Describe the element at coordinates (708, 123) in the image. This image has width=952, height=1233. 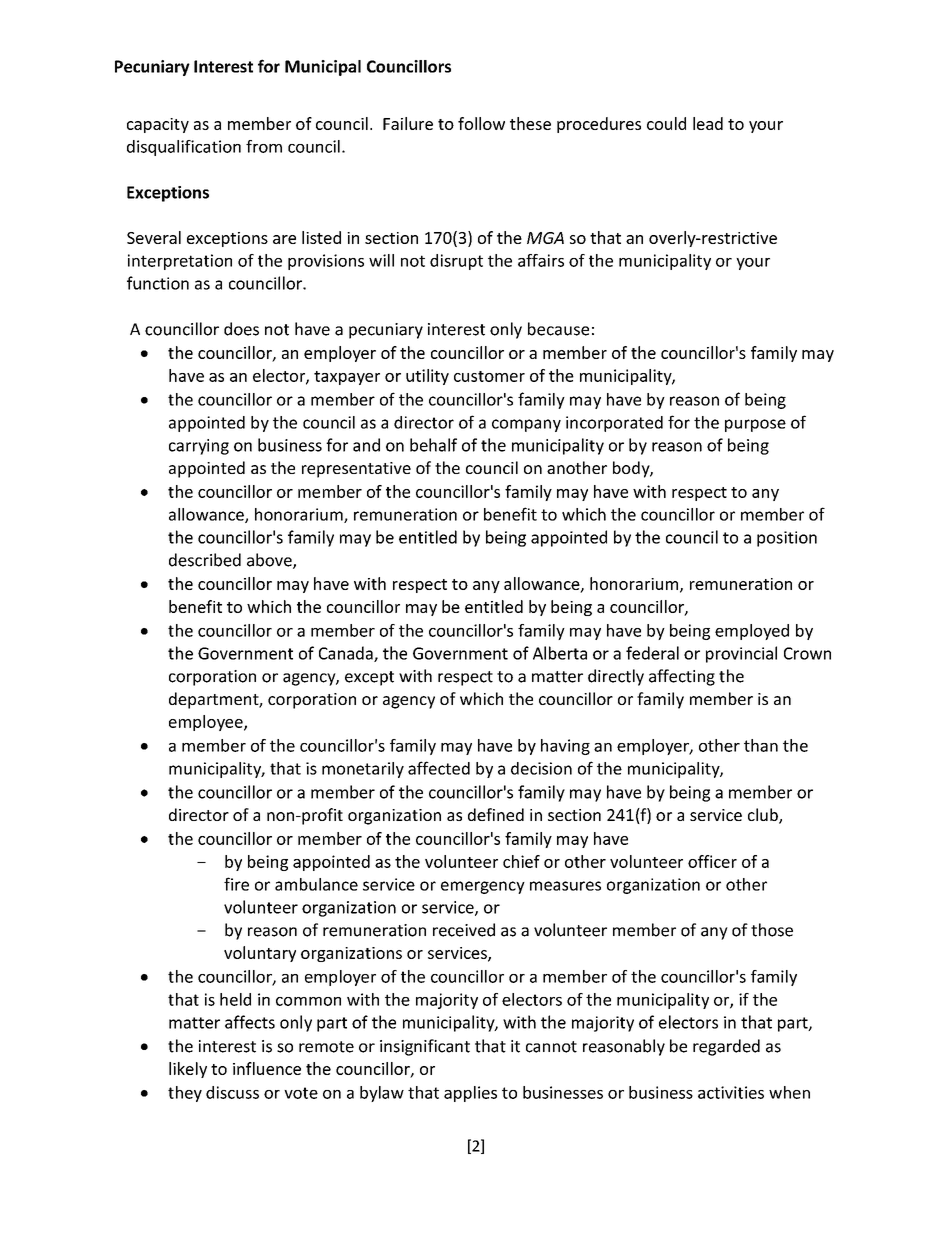
I see `lead` at that location.
